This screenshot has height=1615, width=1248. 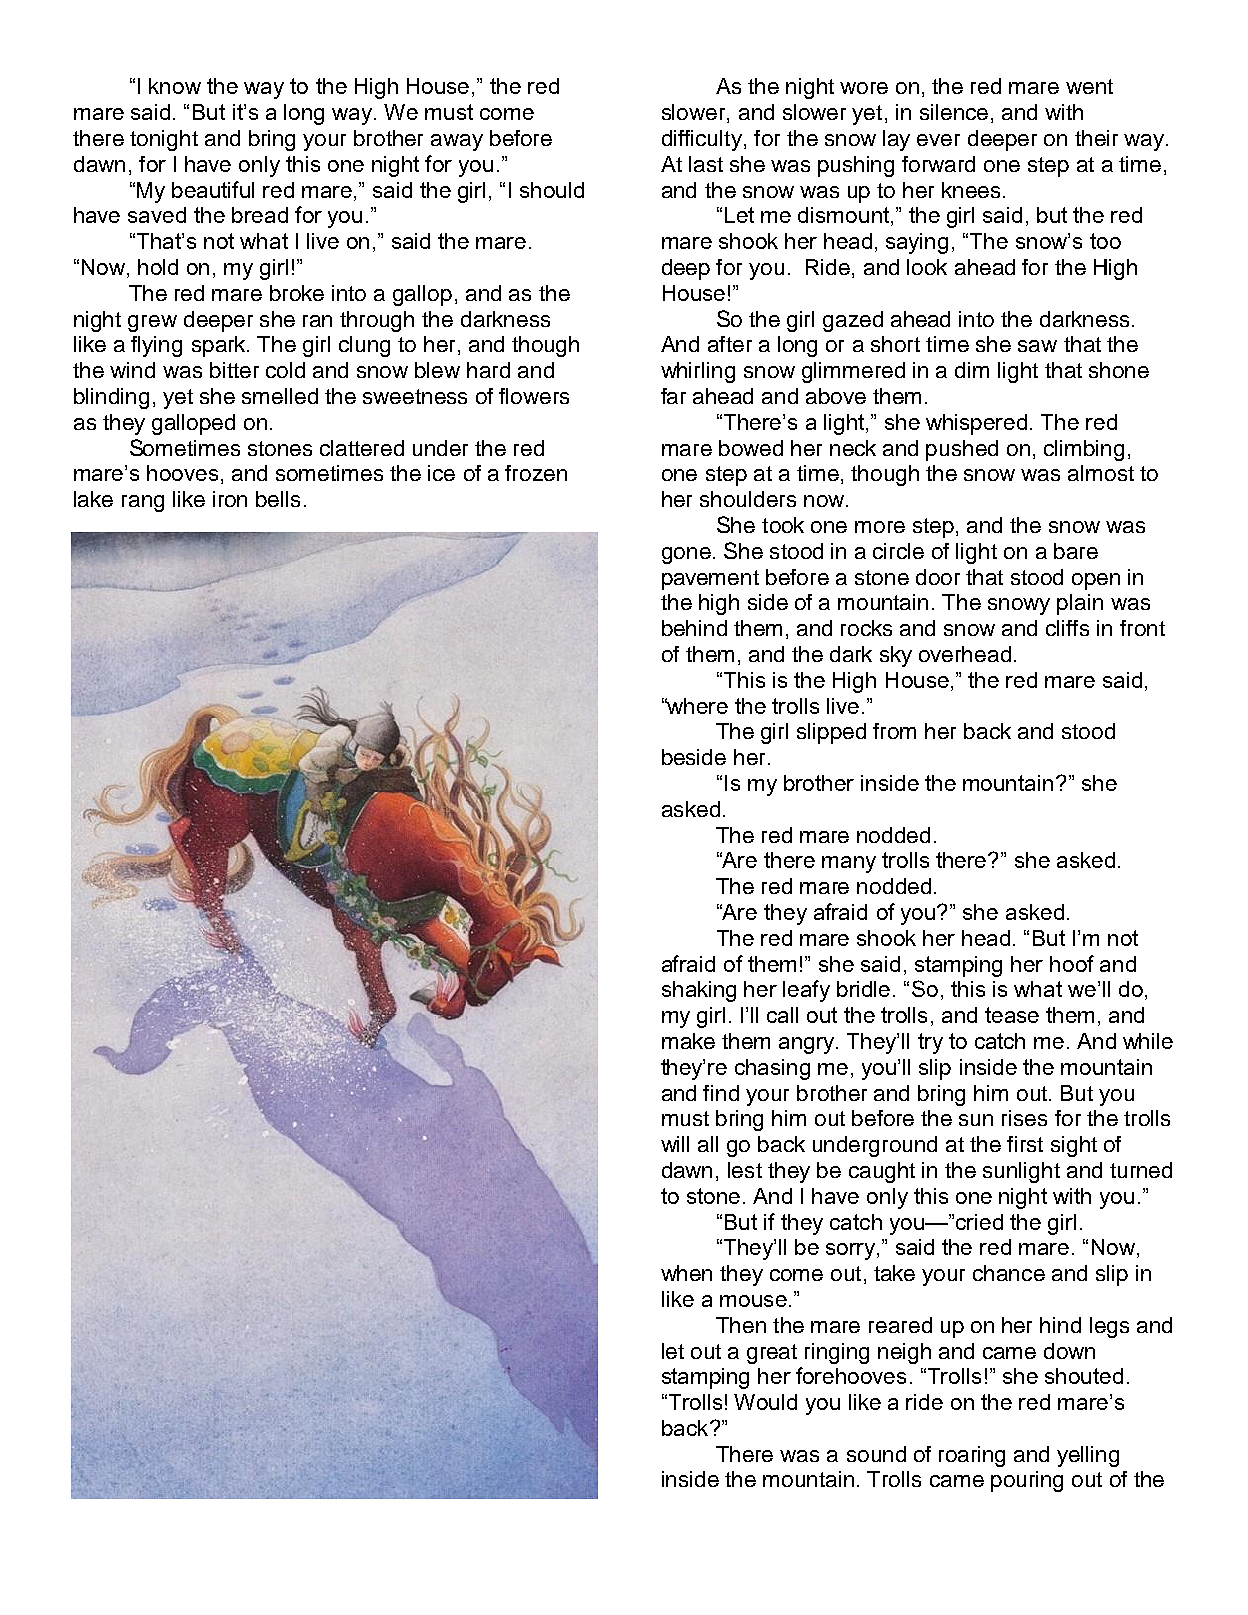 I want to click on silence, so click(x=954, y=112).
